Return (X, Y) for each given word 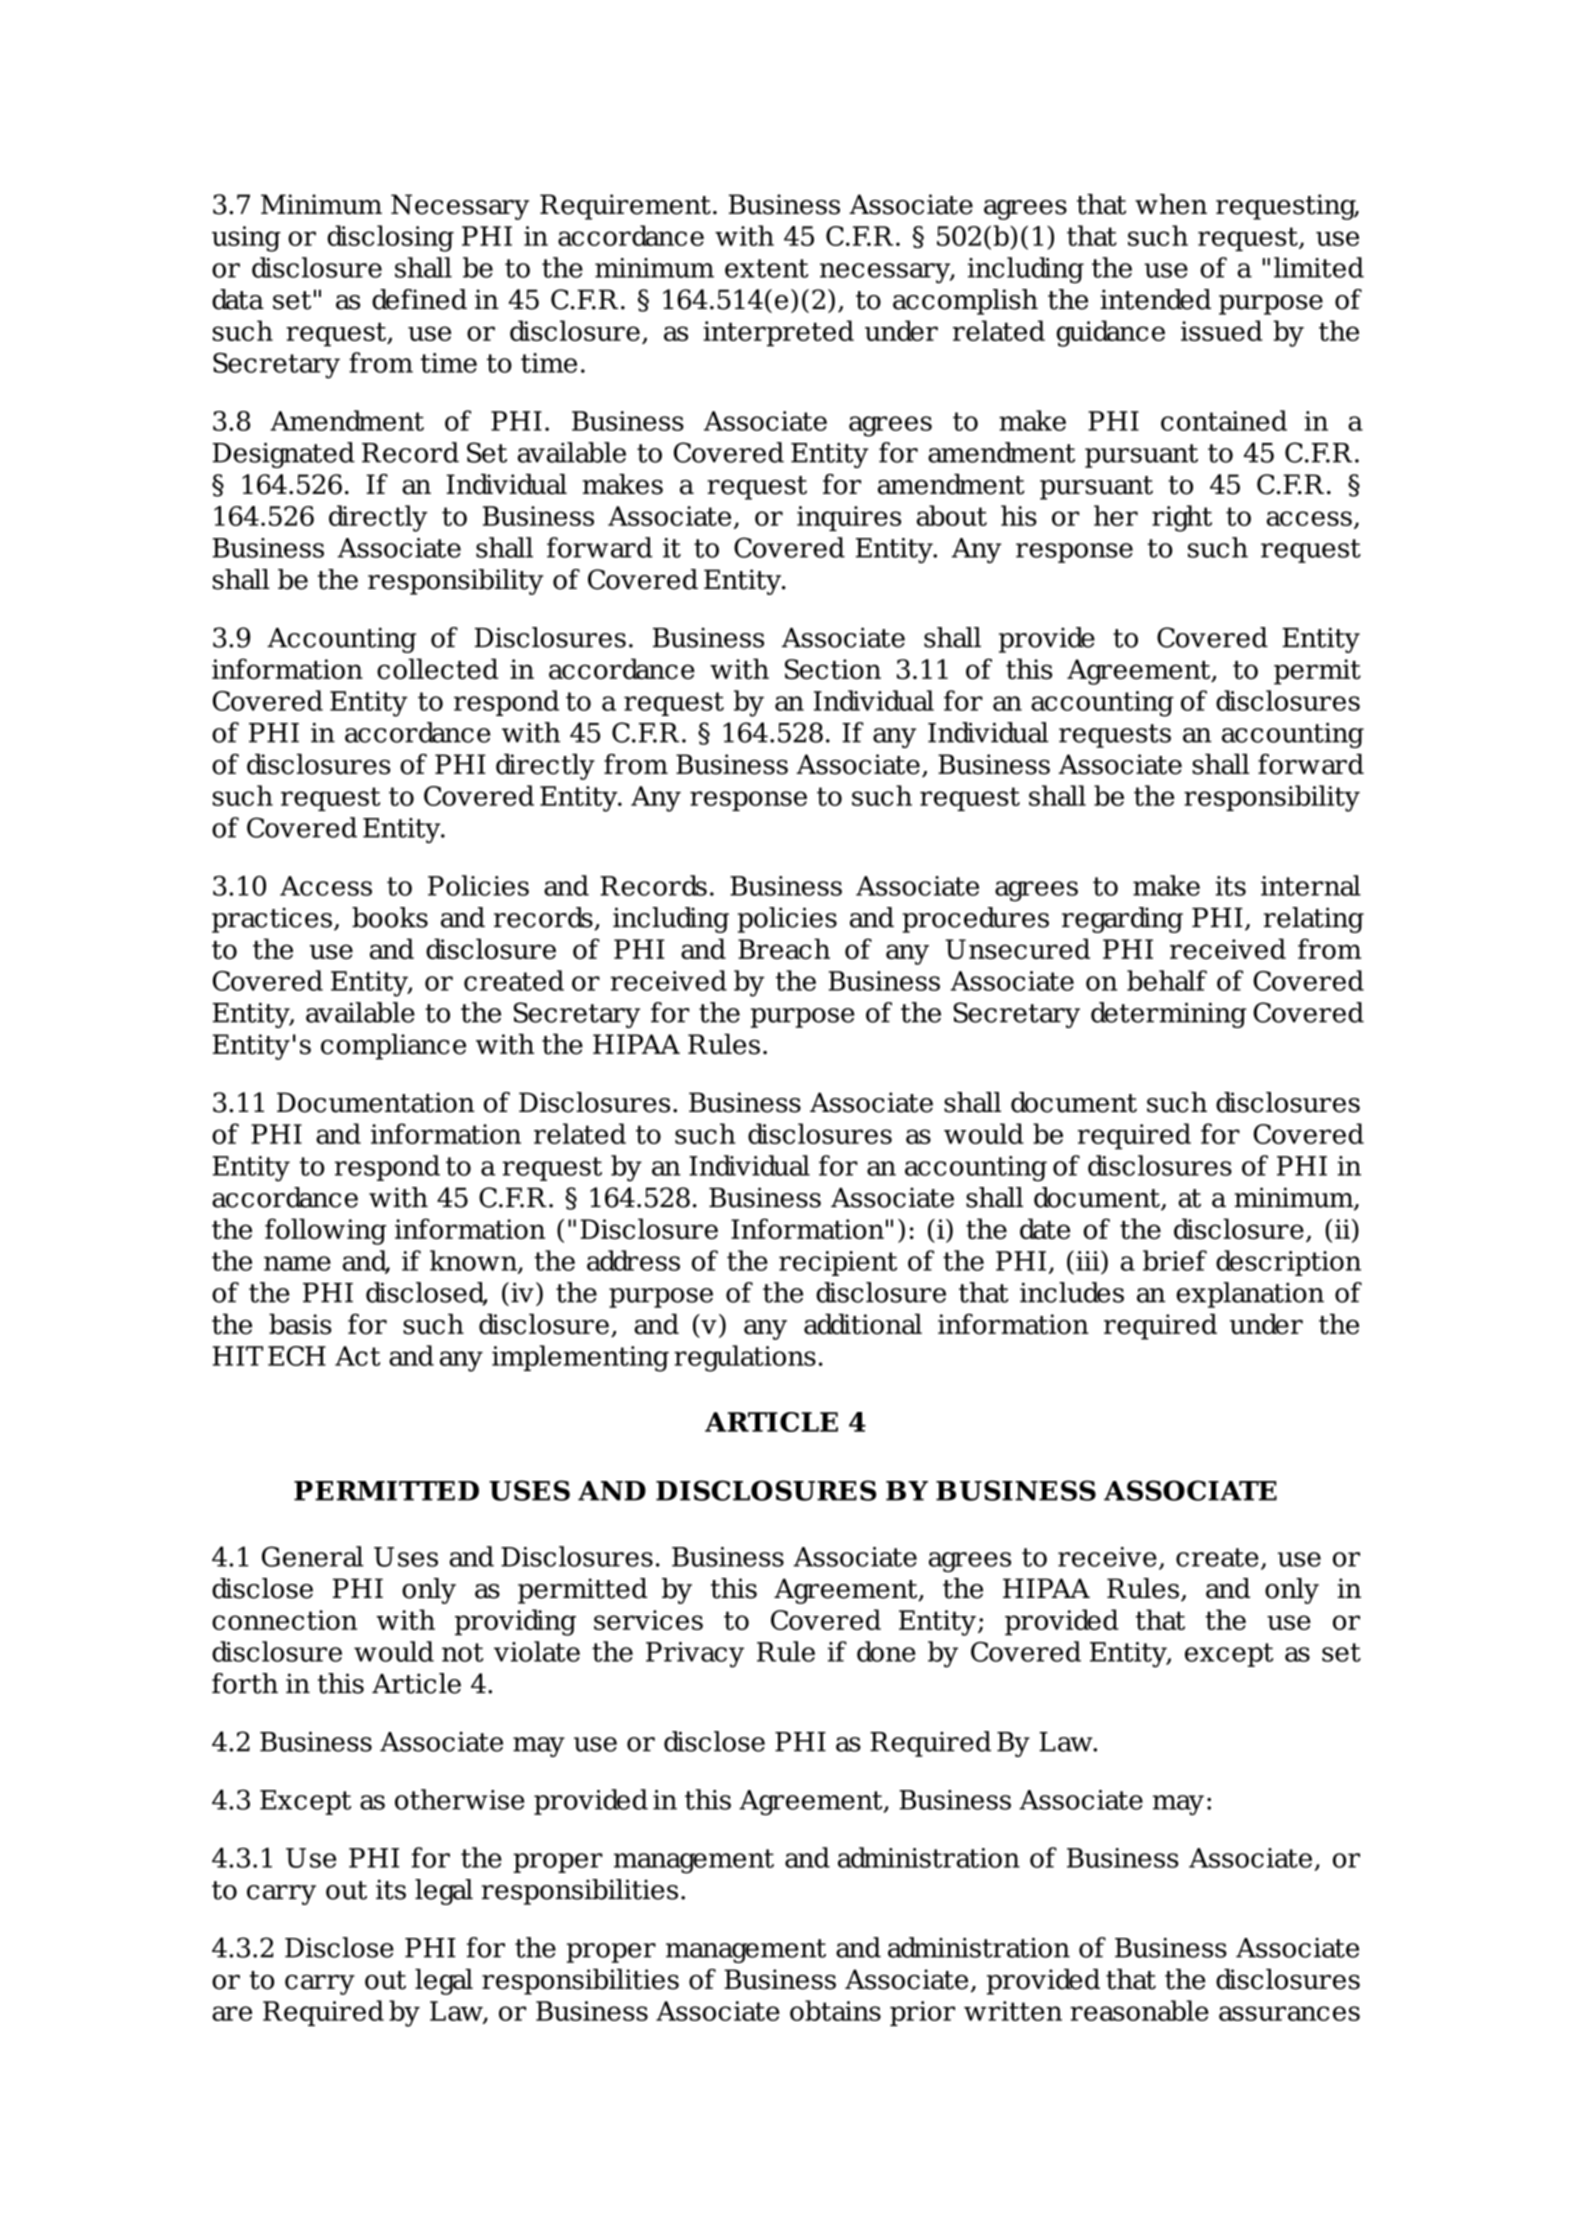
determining (1168, 1015)
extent (767, 268)
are (232, 2013)
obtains (835, 2010)
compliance (393, 1047)
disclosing (390, 238)
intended (1155, 299)
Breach (784, 948)
